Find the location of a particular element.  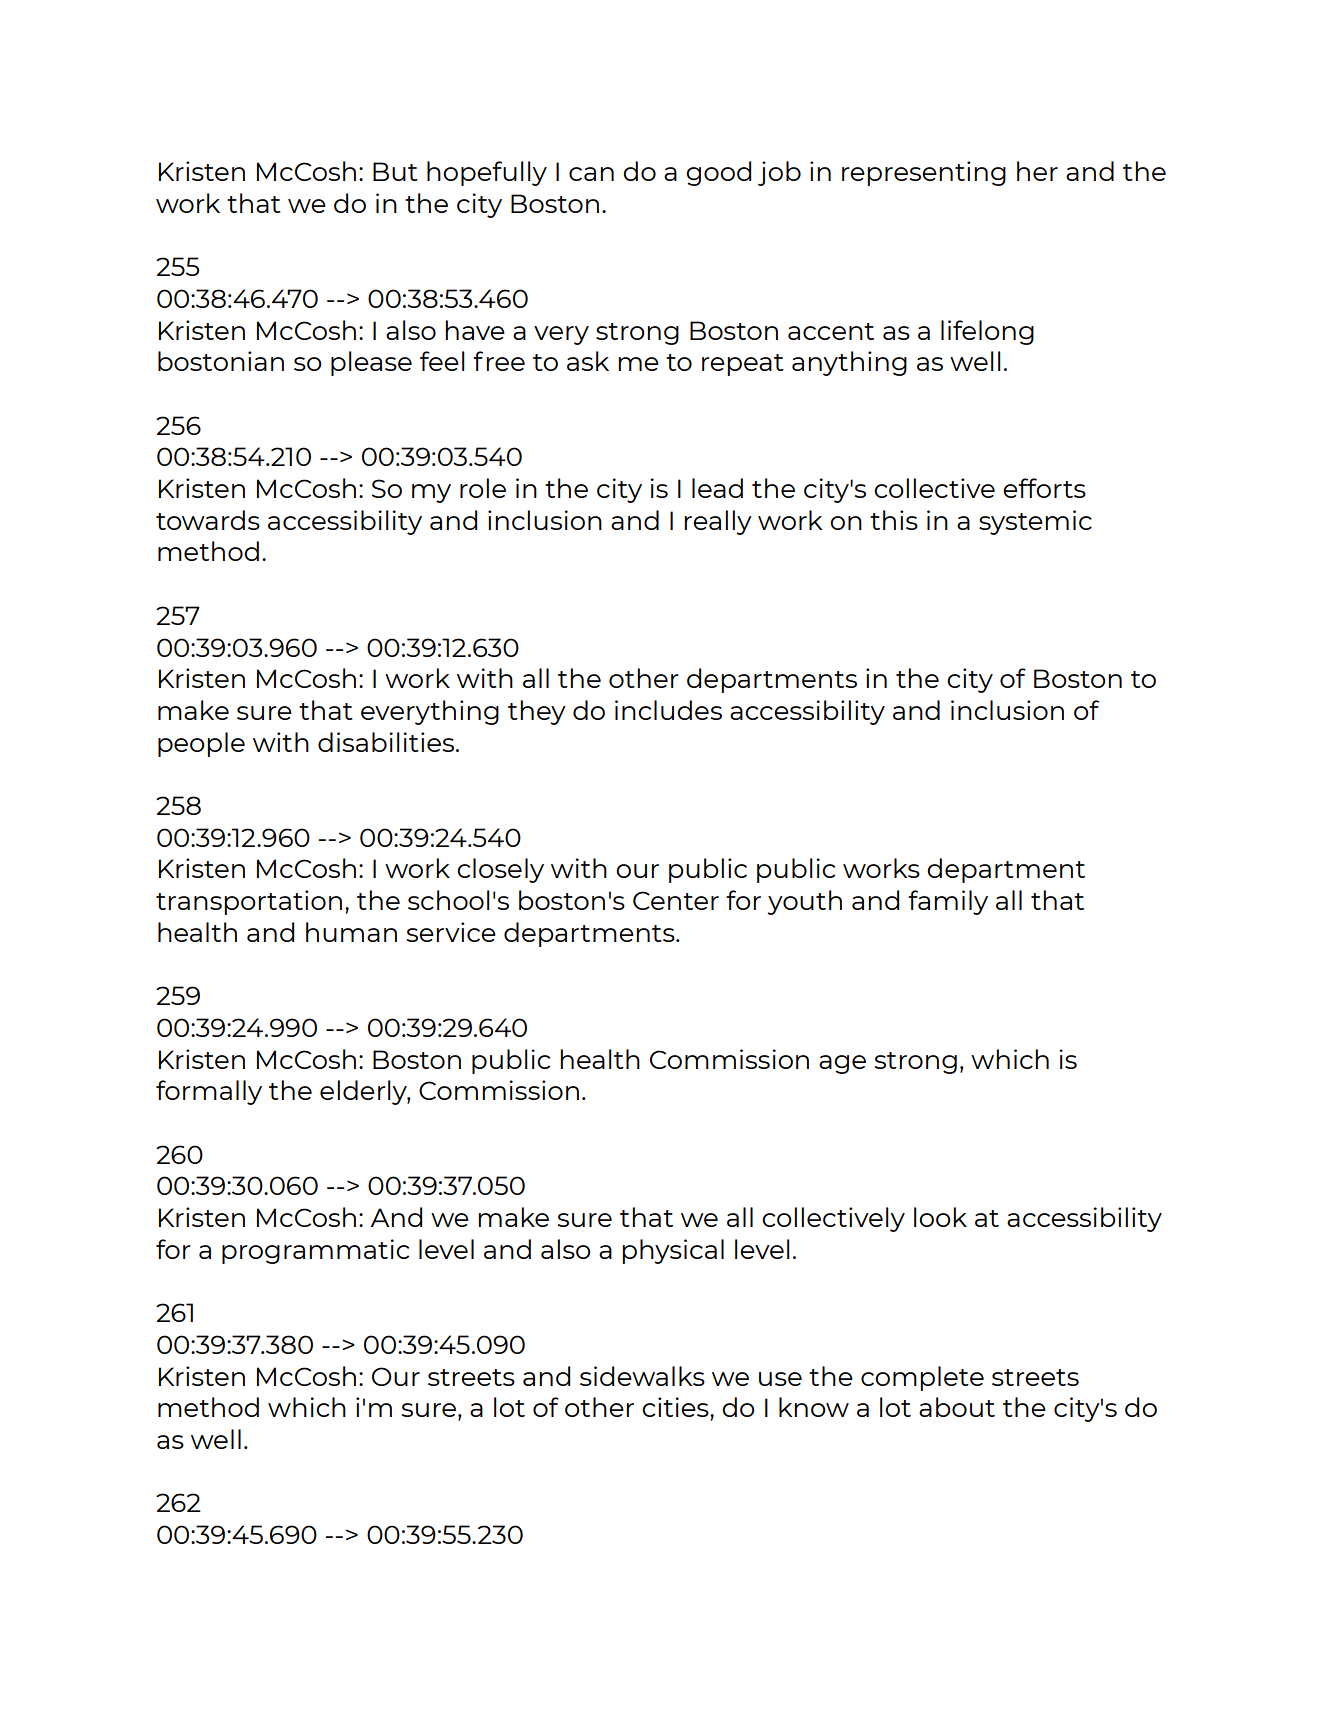

this is located at coordinates (894, 520).
